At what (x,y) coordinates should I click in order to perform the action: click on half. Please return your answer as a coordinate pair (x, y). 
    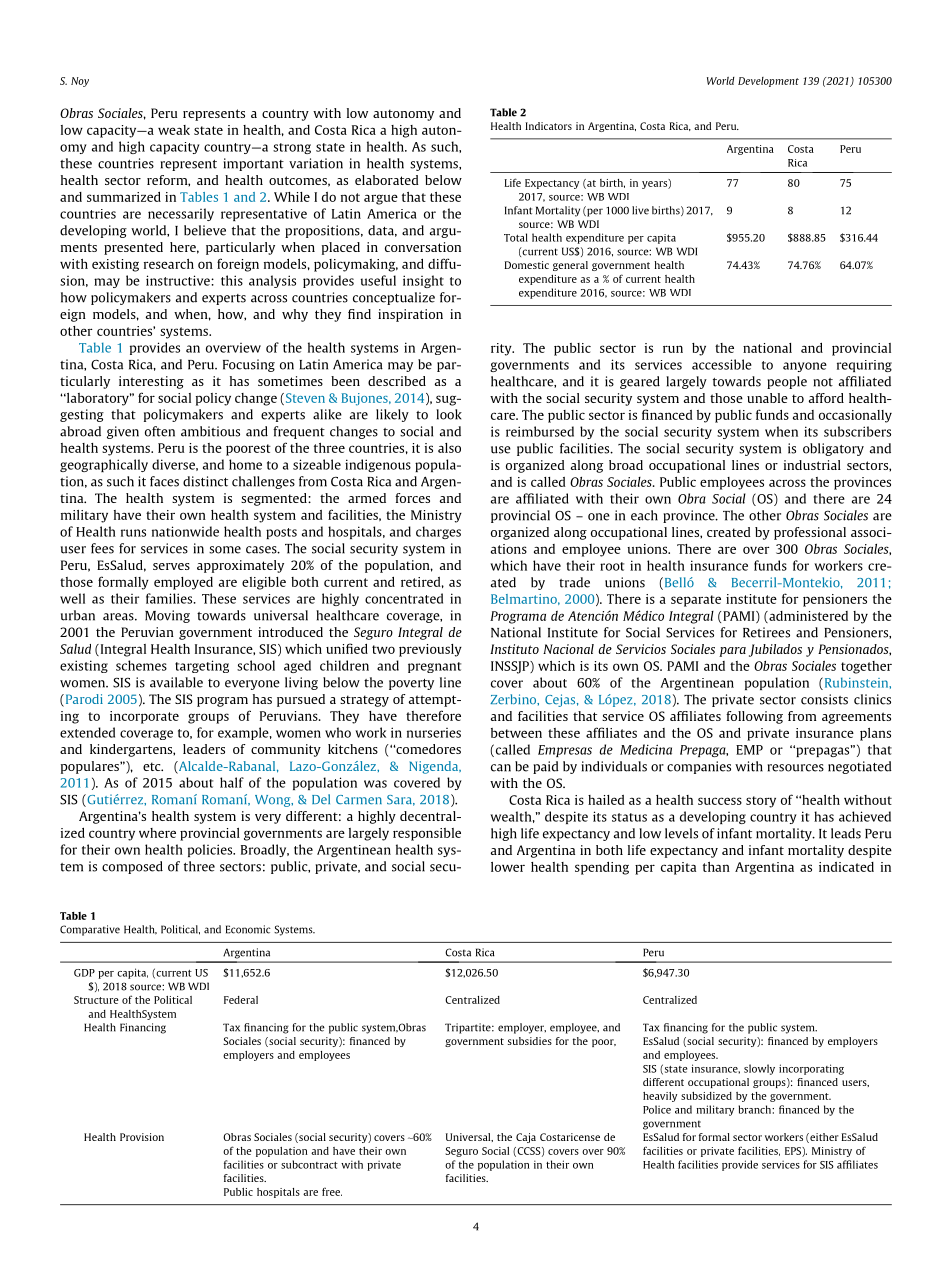
    Looking at the image, I should click on (232, 782).
